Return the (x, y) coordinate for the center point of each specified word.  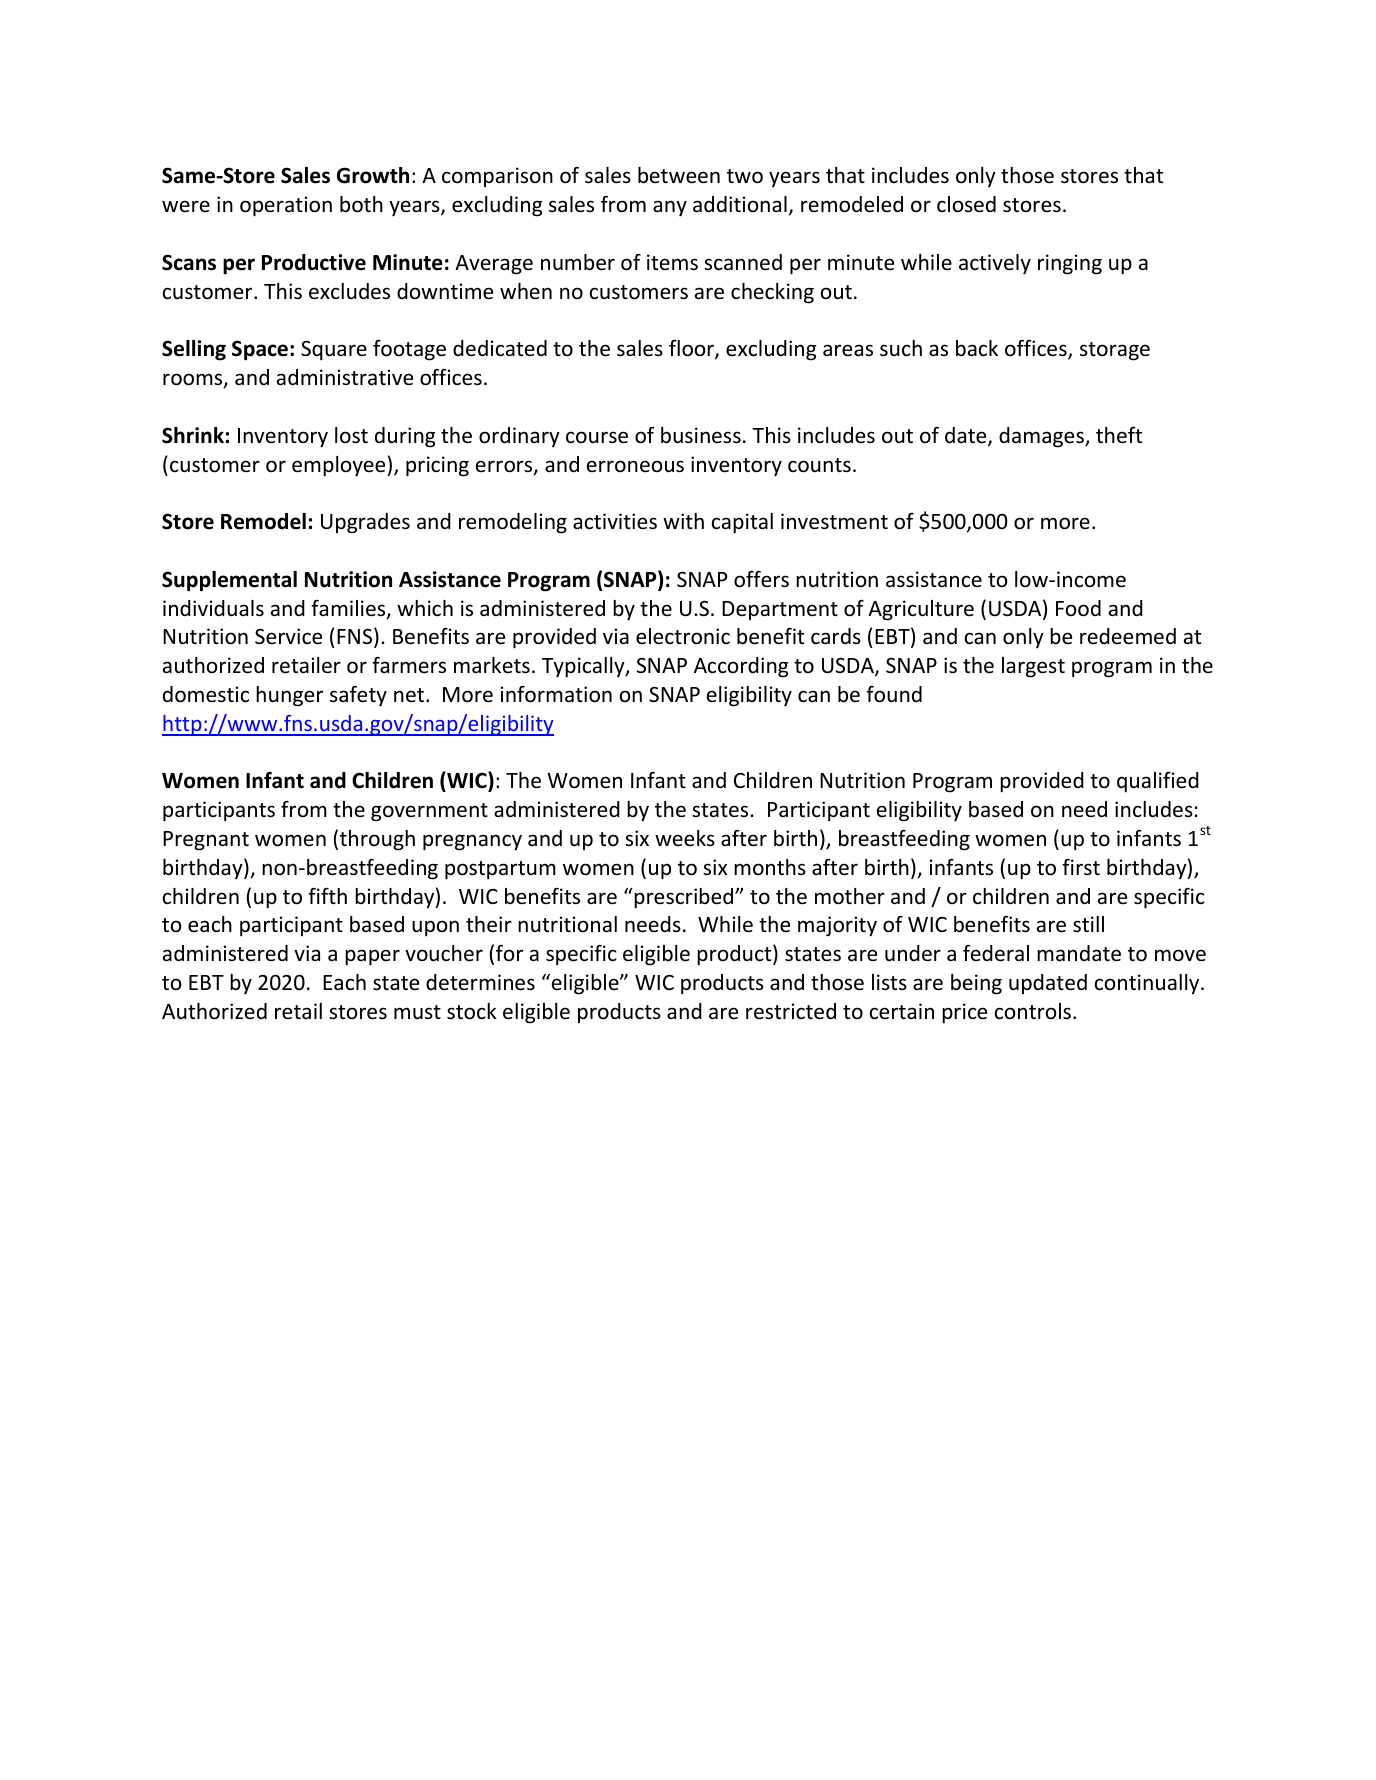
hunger (289, 696)
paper (372, 957)
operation (286, 206)
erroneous (635, 466)
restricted (791, 1011)
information (556, 694)
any (670, 208)
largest (1033, 667)
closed (966, 204)
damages (1042, 437)
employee (340, 466)
